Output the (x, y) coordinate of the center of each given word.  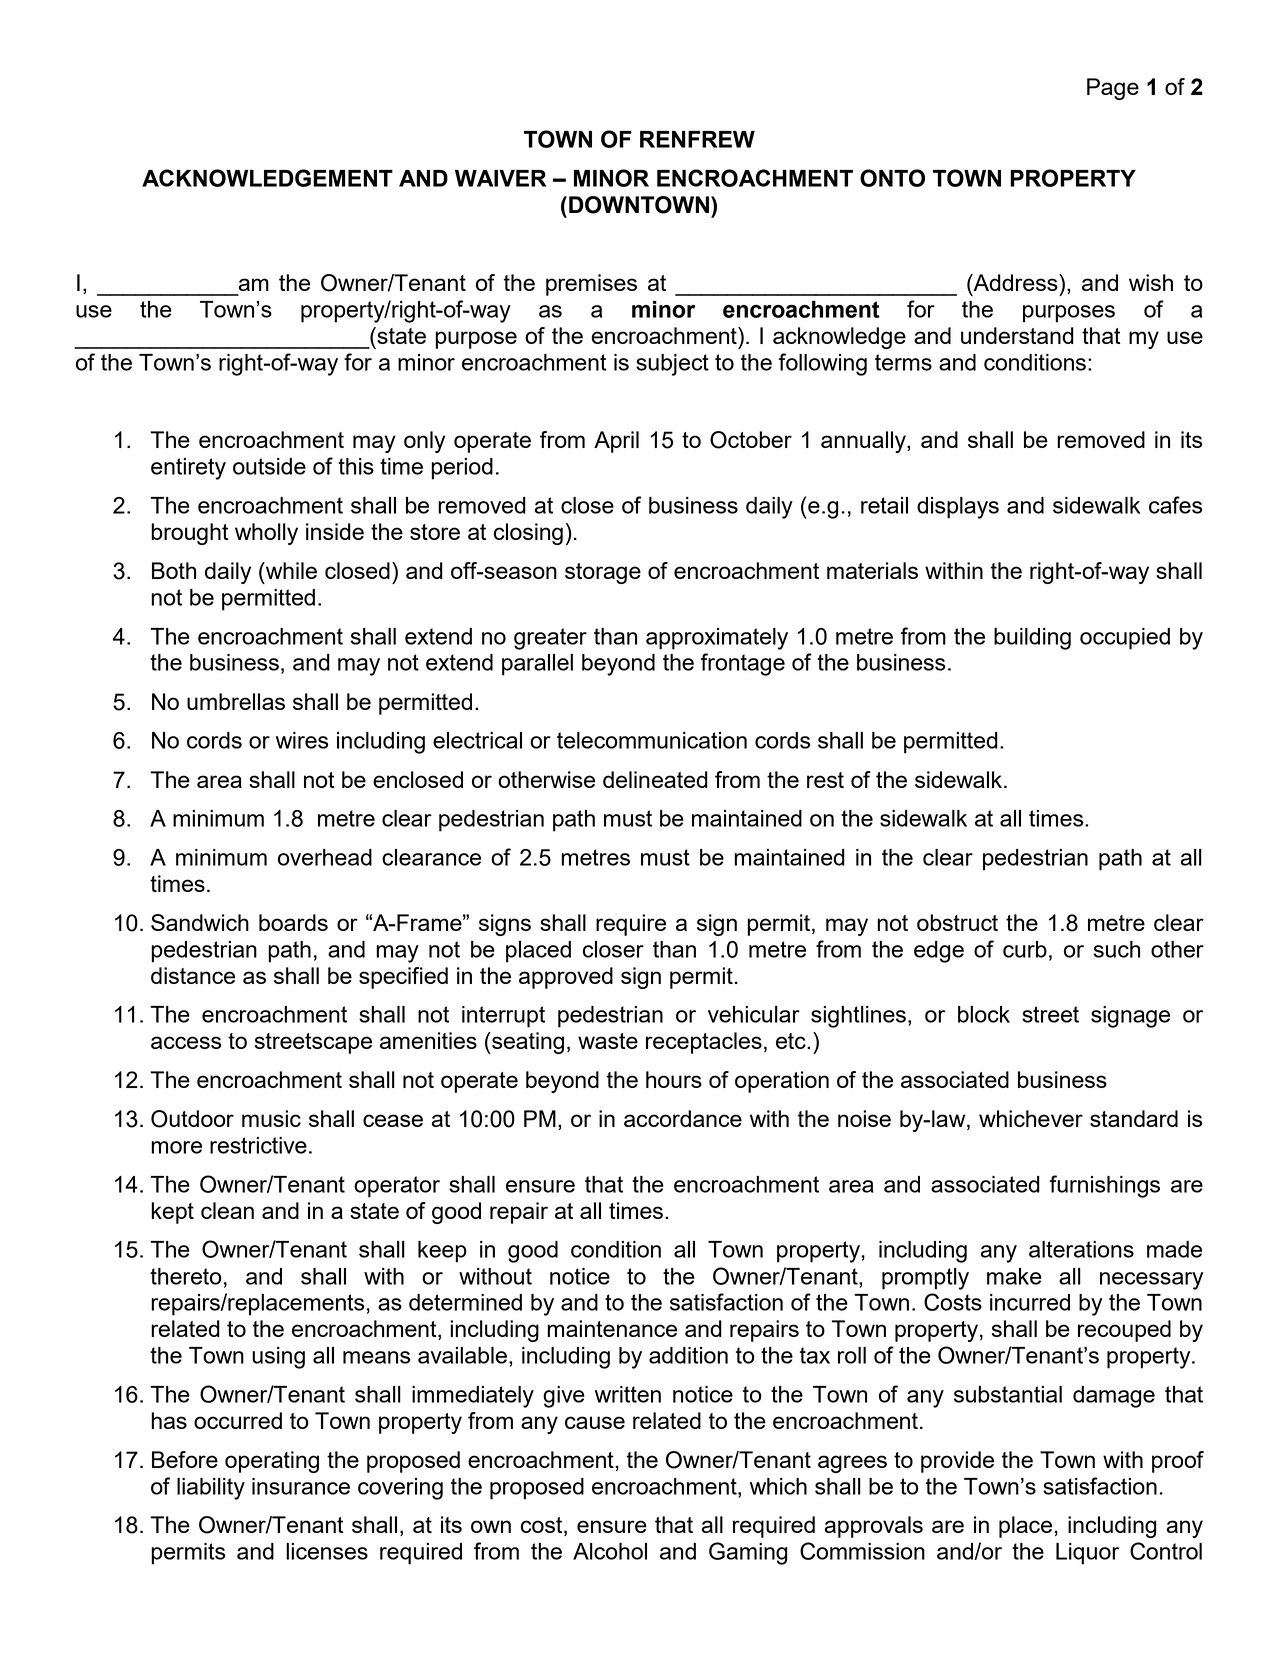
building (1032, 639)
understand (1017, 335)
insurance (301, 1486)
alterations (1081, 1249)
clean (227, 1210)
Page (1113, 89)
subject (672, 365)
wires (302, 740)
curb (1025, 949)
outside (269, 466)
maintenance (612, 1328)
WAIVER (501, 178)
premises (591, 285)
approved (566, 978)
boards (293, 922)
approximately (717, 639)
